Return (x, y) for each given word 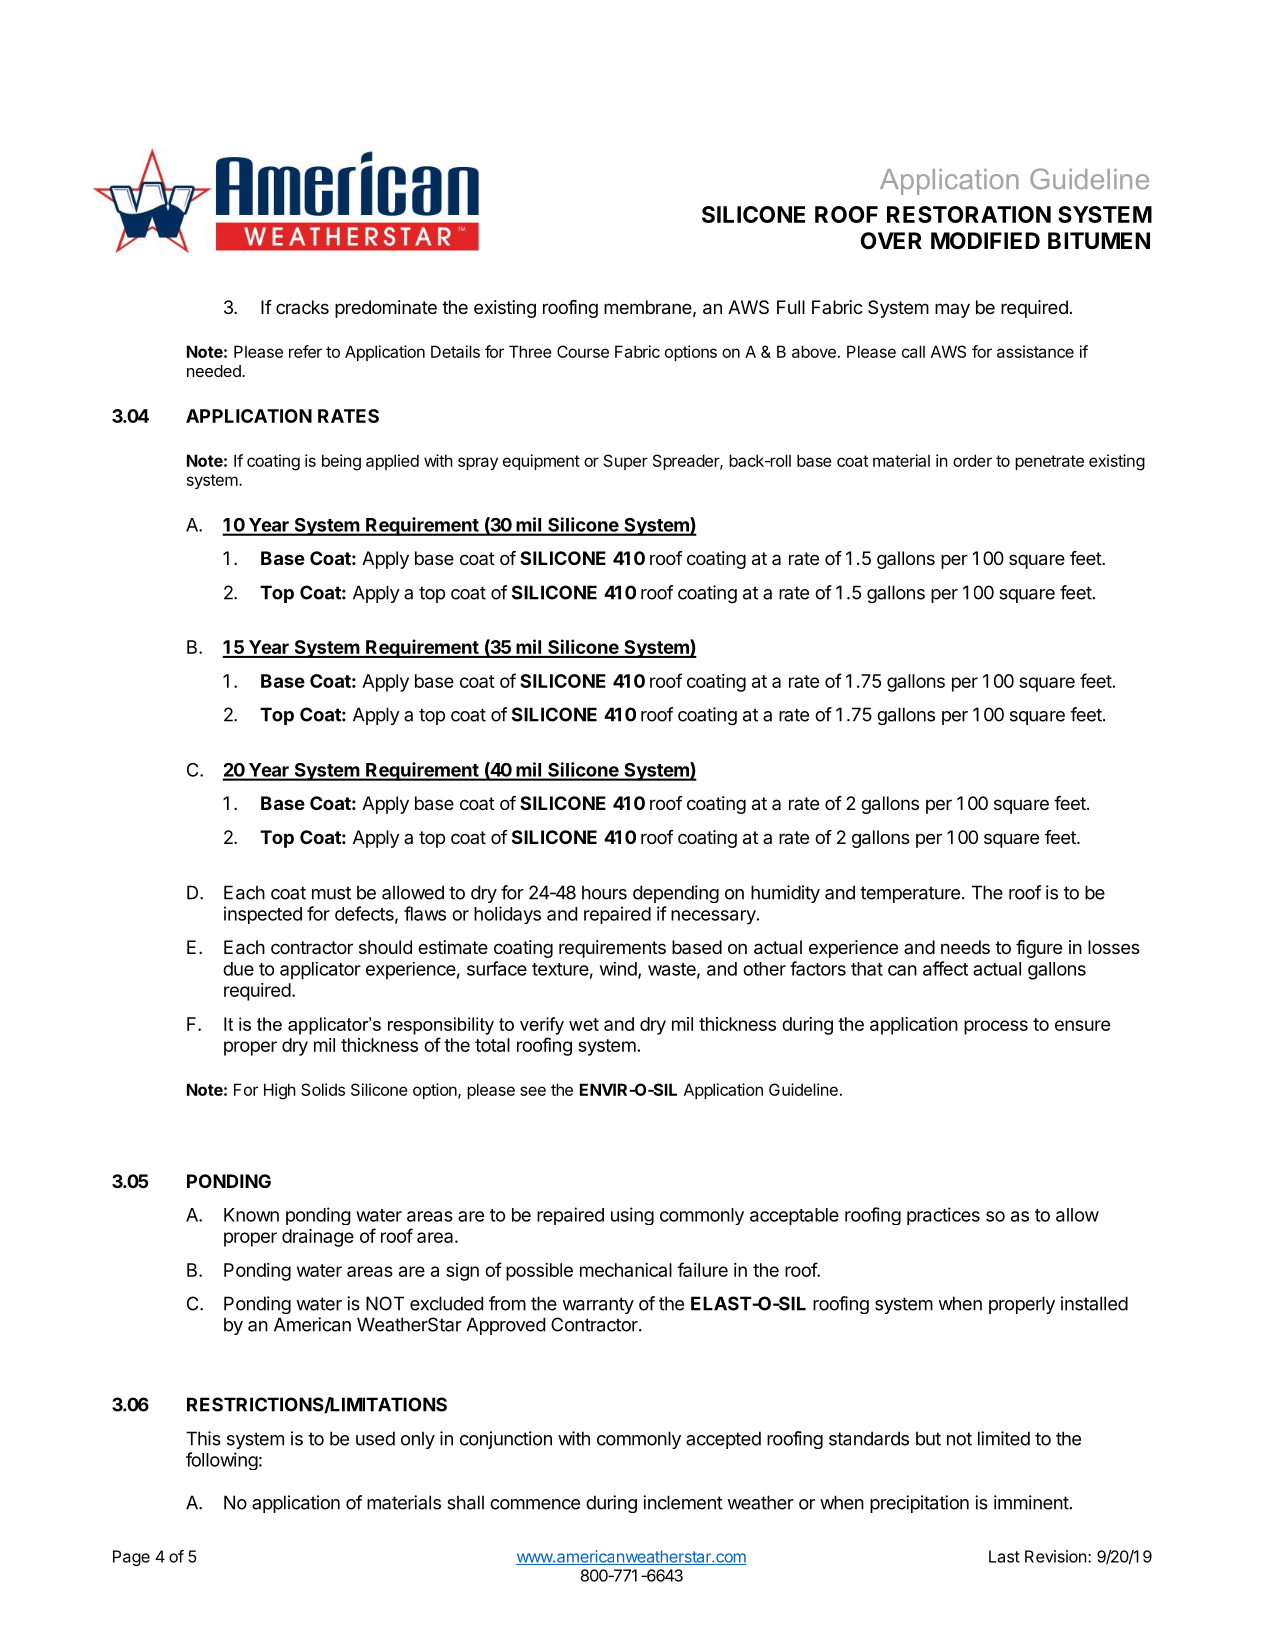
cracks (302, 307)
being (341, 462)
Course (583, 351)
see (533, 1091)
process (996, 1027)
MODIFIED (985, 241)
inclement (683, 1502)
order (972, 460)
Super (626, 462)
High (280, 1091)
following (222, 1461)
